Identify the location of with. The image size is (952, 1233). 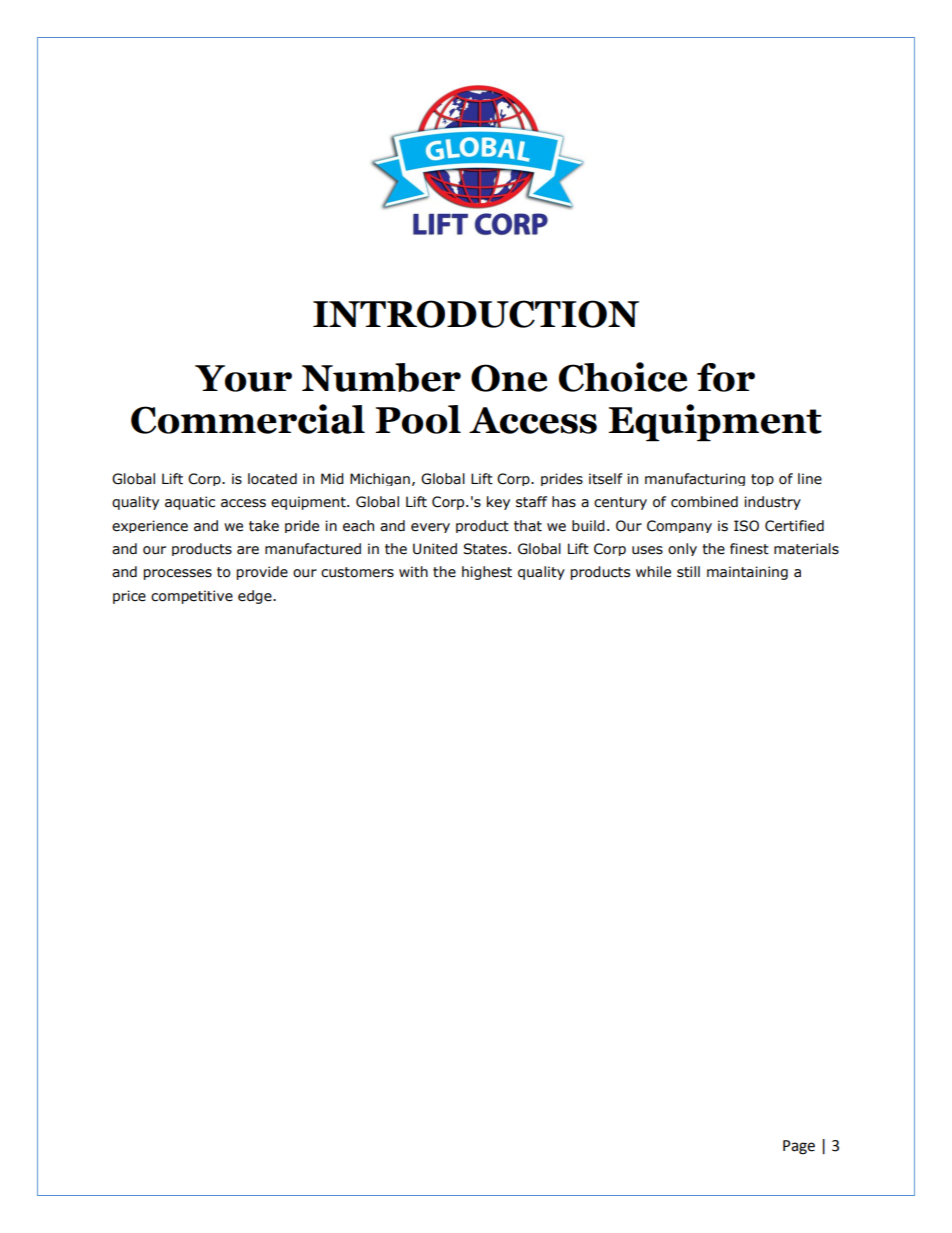
(413, 572).
